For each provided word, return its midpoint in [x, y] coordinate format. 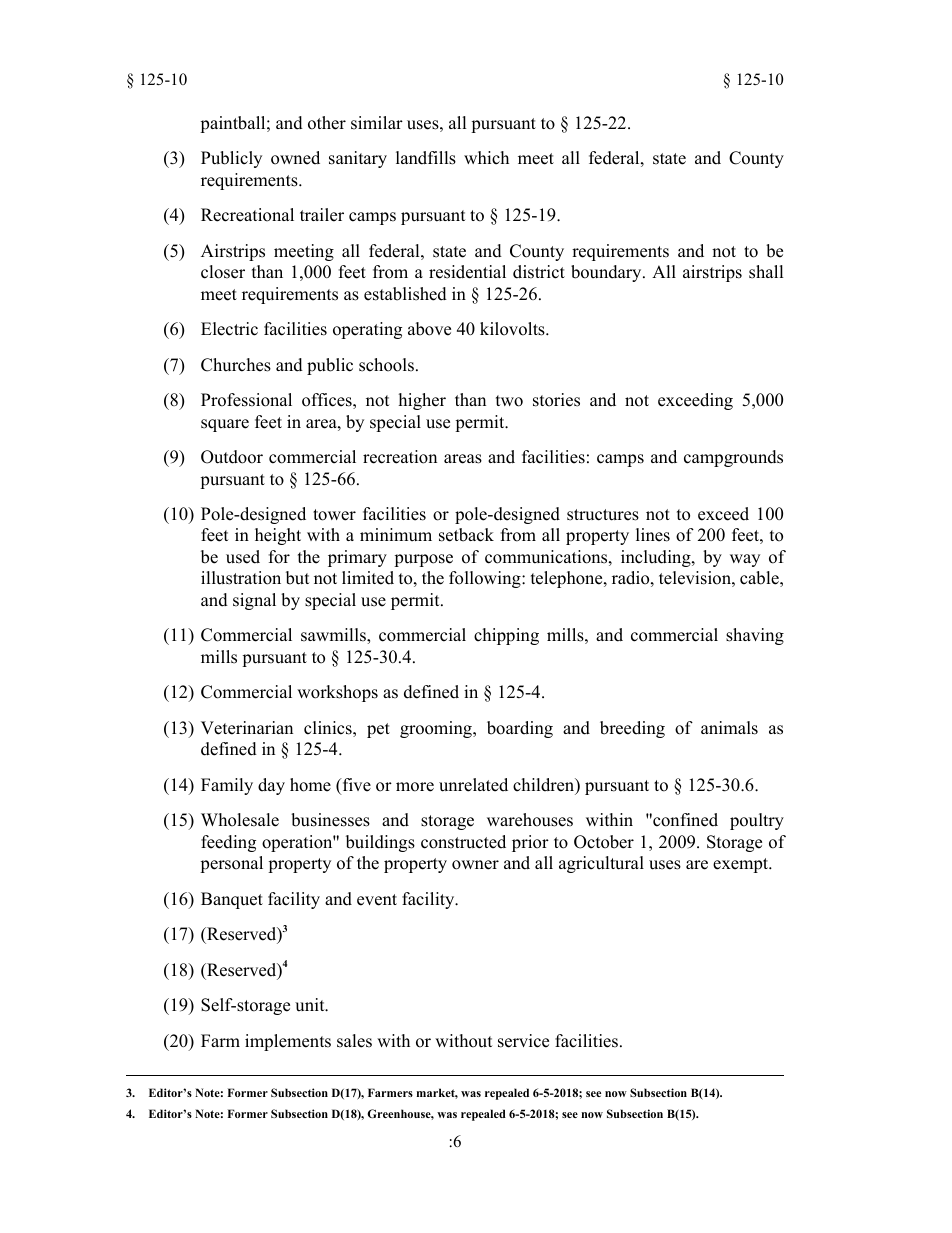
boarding [520, 729]
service [523, 1041]
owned [295, 158]
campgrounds [733, 458]
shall [766, 272]
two [509, 401]
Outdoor [232, 457]
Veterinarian [247, 728]
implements [288, 1042]
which [486, 158]
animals [729, 728]
